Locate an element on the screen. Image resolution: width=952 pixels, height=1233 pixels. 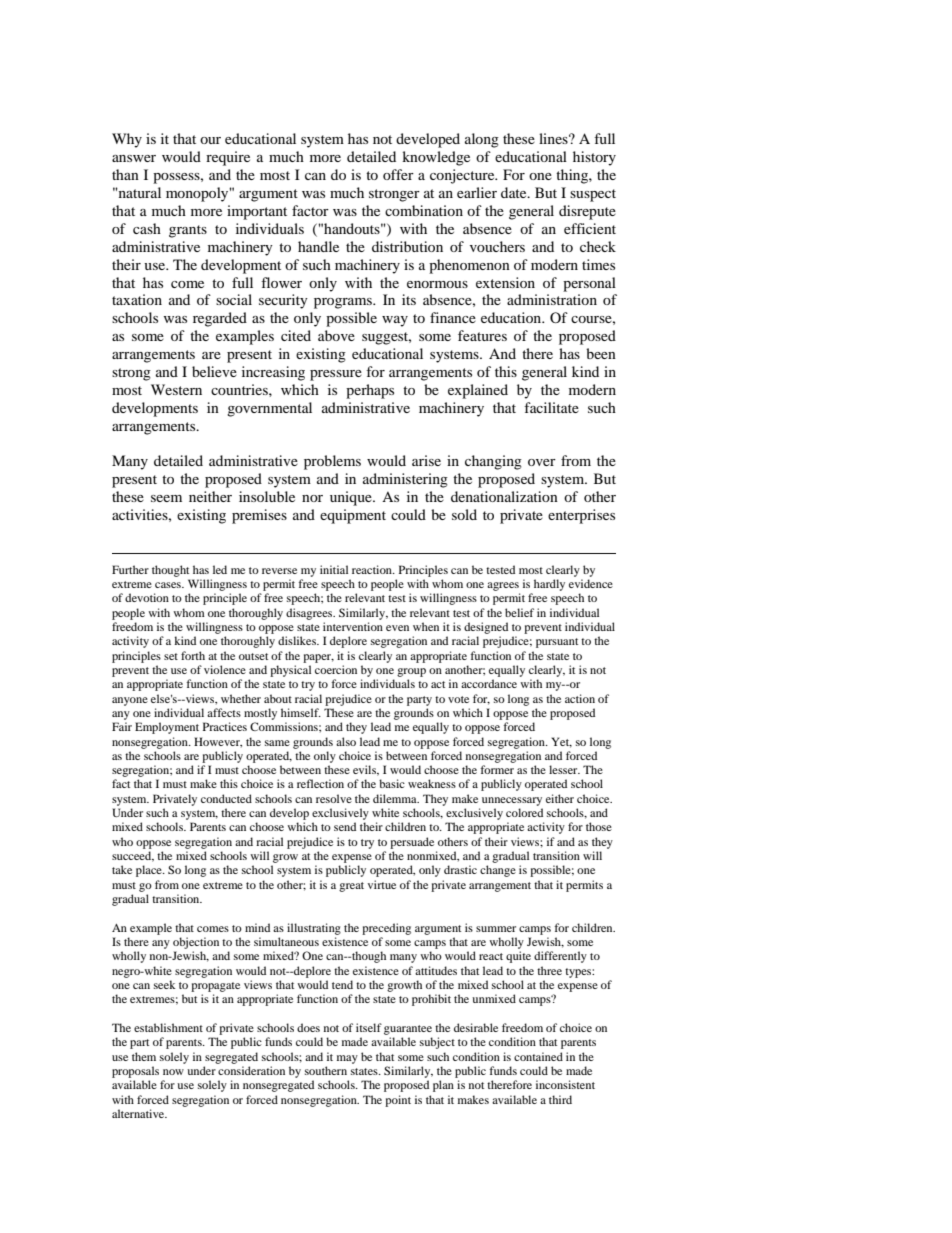
pursuant is located at coordinates (557, 643).
